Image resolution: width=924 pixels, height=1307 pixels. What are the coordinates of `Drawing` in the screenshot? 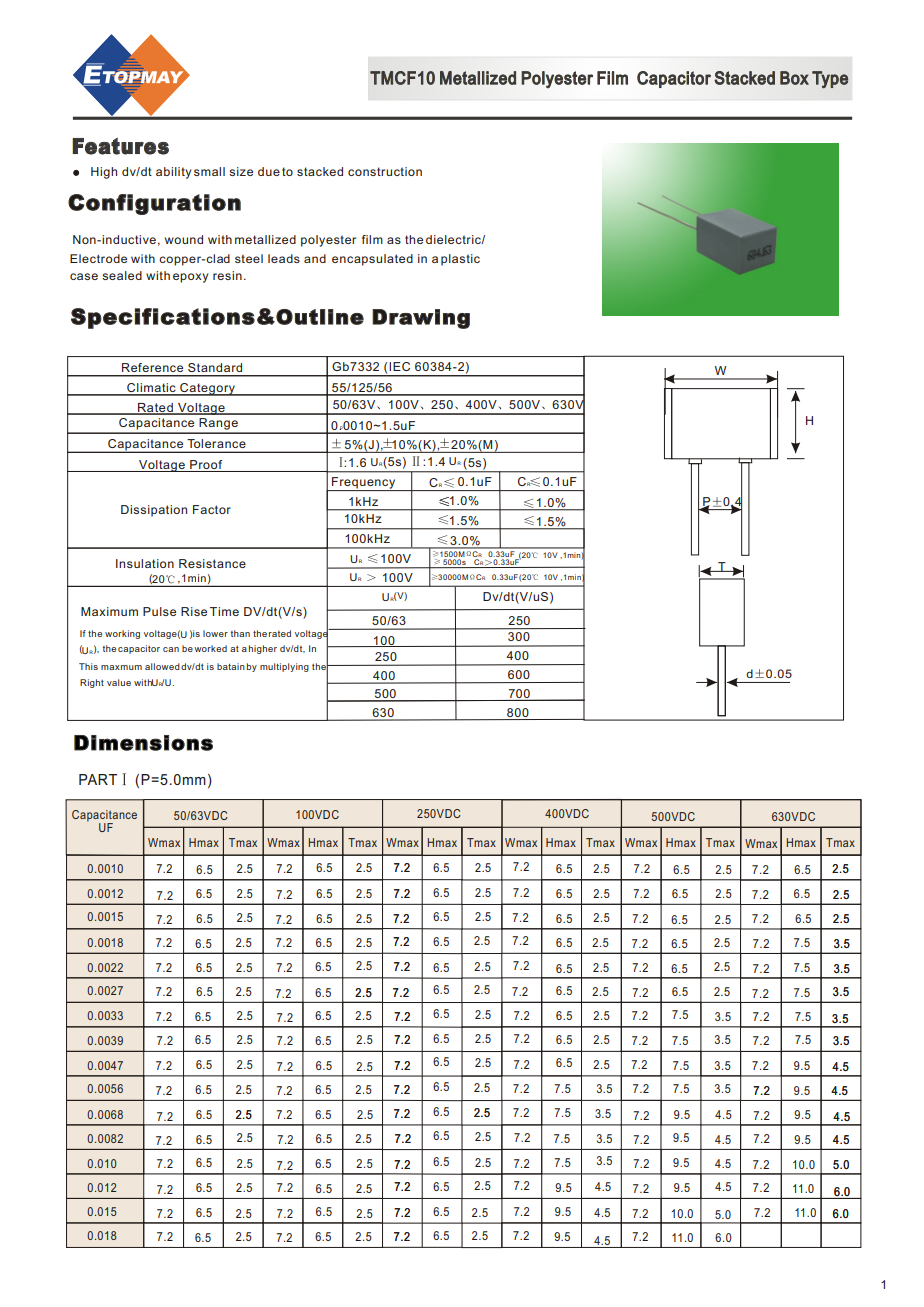 It's located at (421, 319).
